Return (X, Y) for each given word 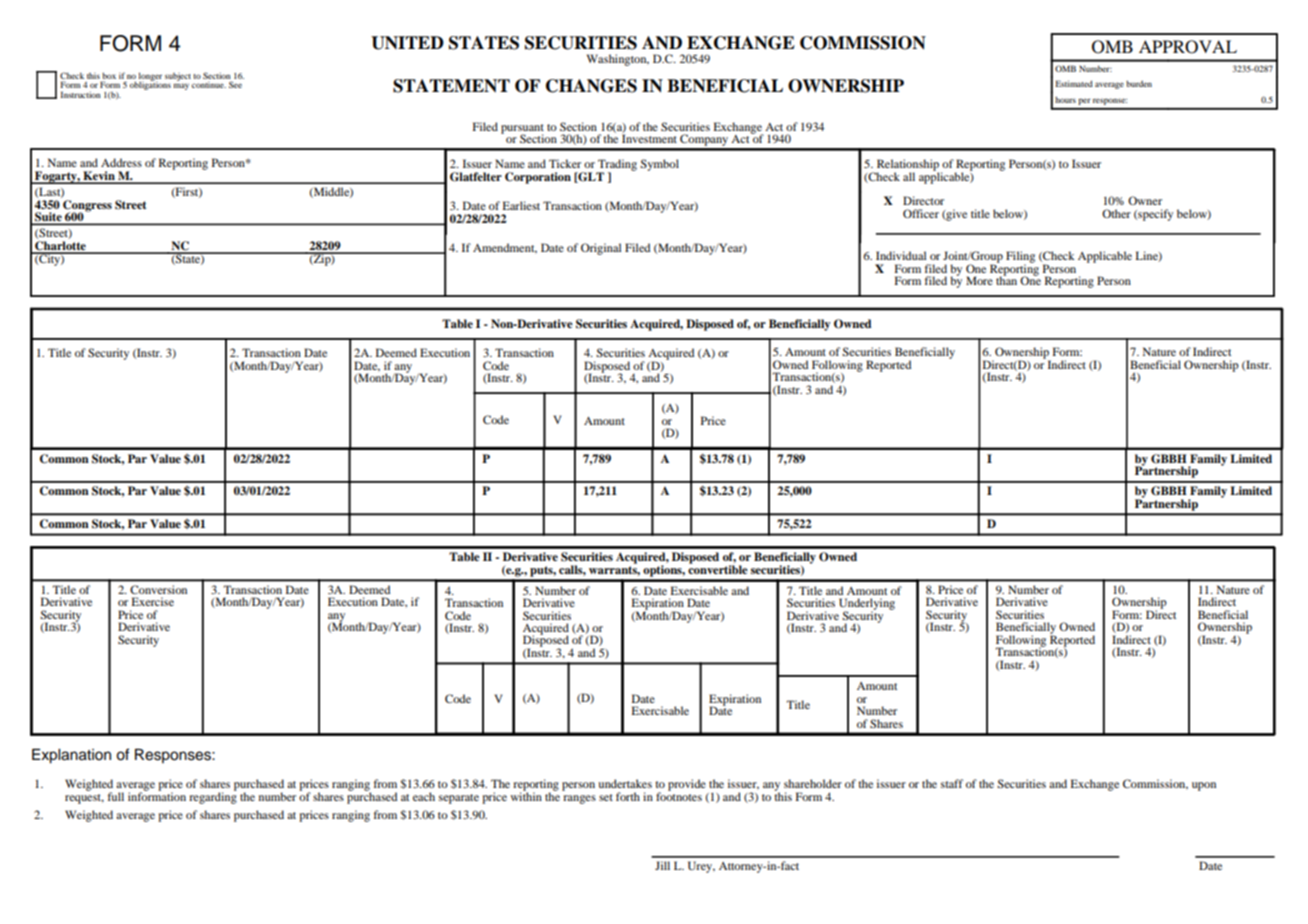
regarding (213, 797)
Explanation (71, 756)
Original (601, 249)
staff (952, 783)
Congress (86, 205)
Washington (618, 60)
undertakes (625, 783)
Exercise (153, 601)
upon (1204, 786)
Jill (662, 865)
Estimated (1074, 83)
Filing (1020, 258)
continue (209, 85)
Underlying (867, 605)
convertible (718, 568)
